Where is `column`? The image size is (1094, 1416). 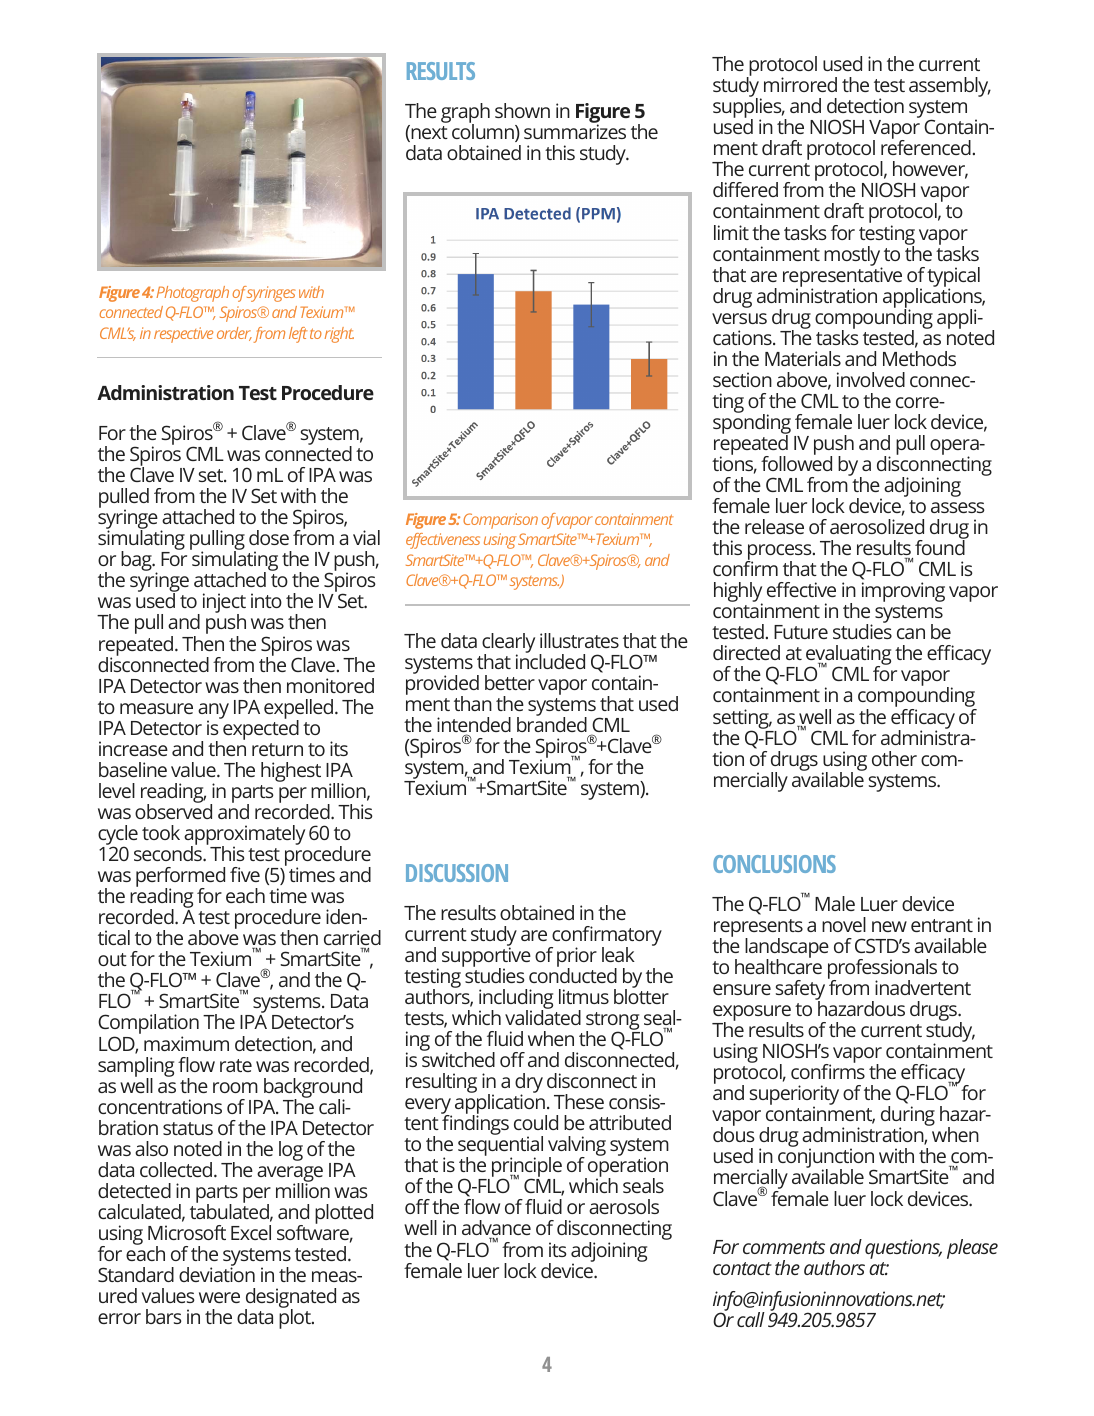 column is located at coordinates (484, 132).
